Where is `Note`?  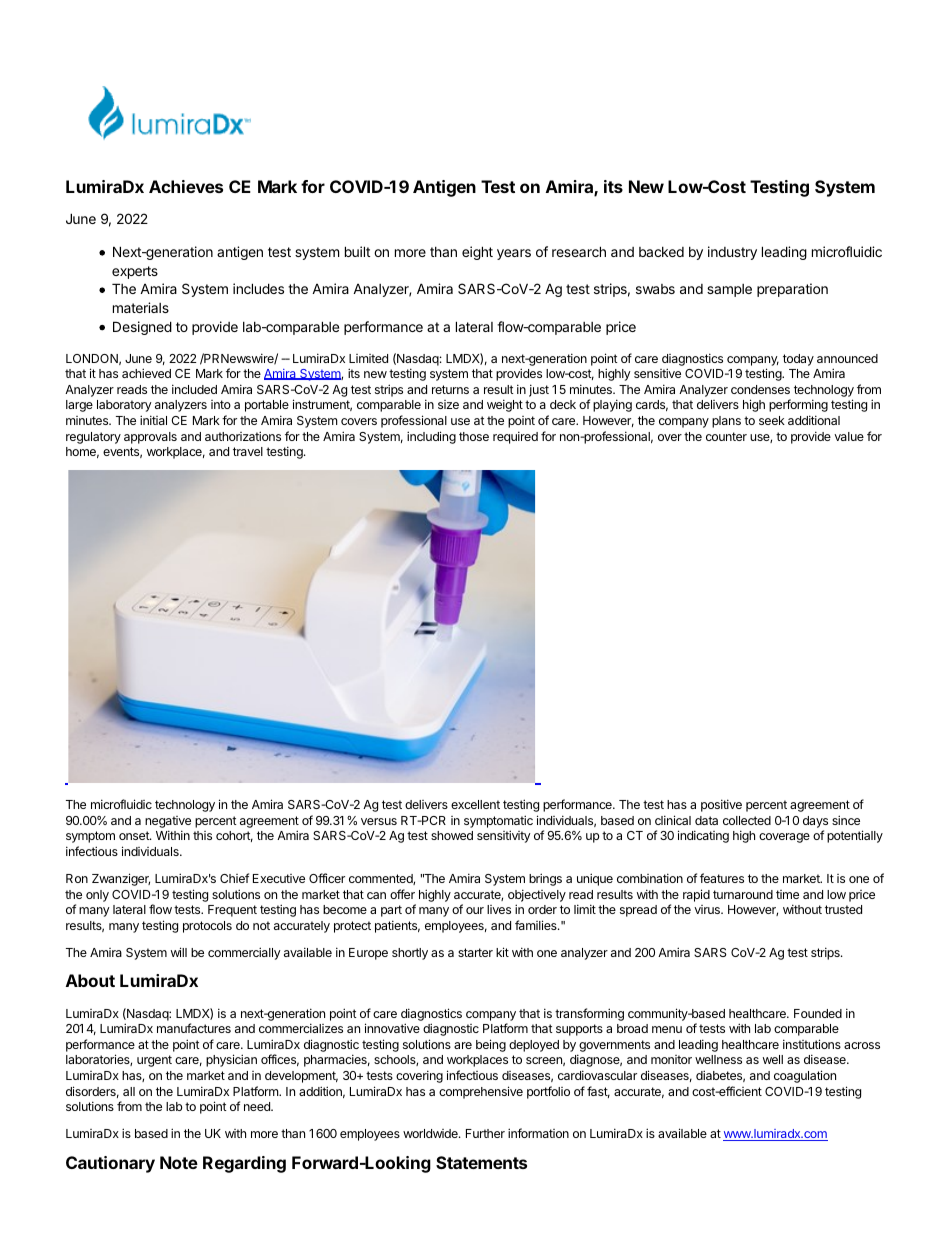 Note is located at coordinates (179, 1162).
